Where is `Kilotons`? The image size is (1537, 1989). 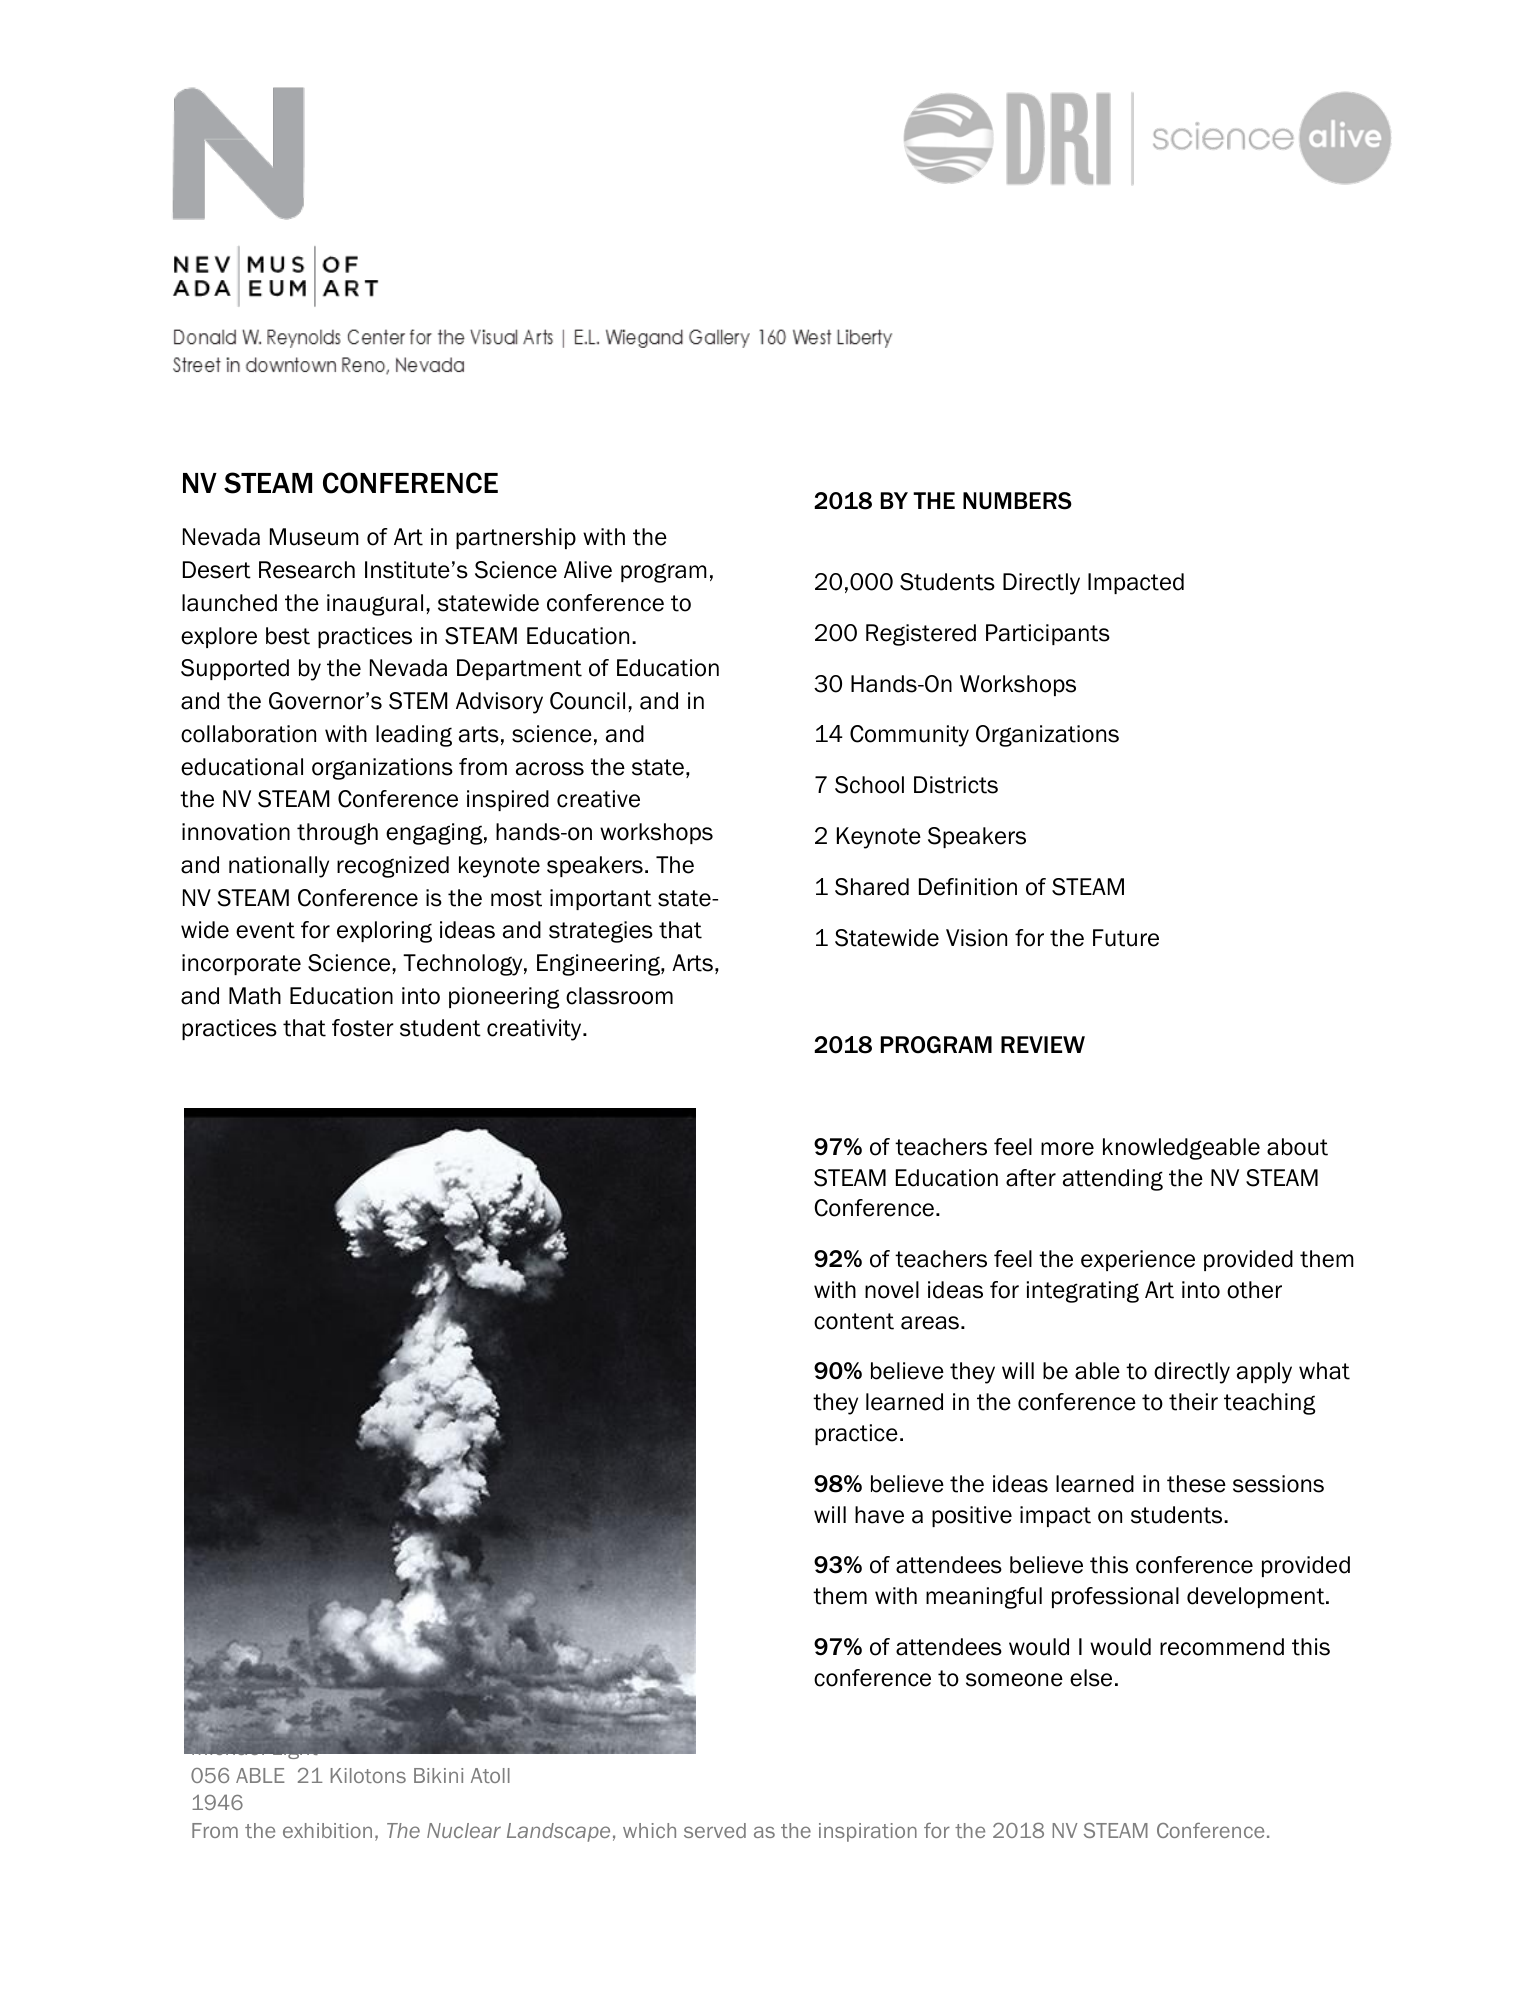
Kilotons is located at coordinates (368, 1775).
